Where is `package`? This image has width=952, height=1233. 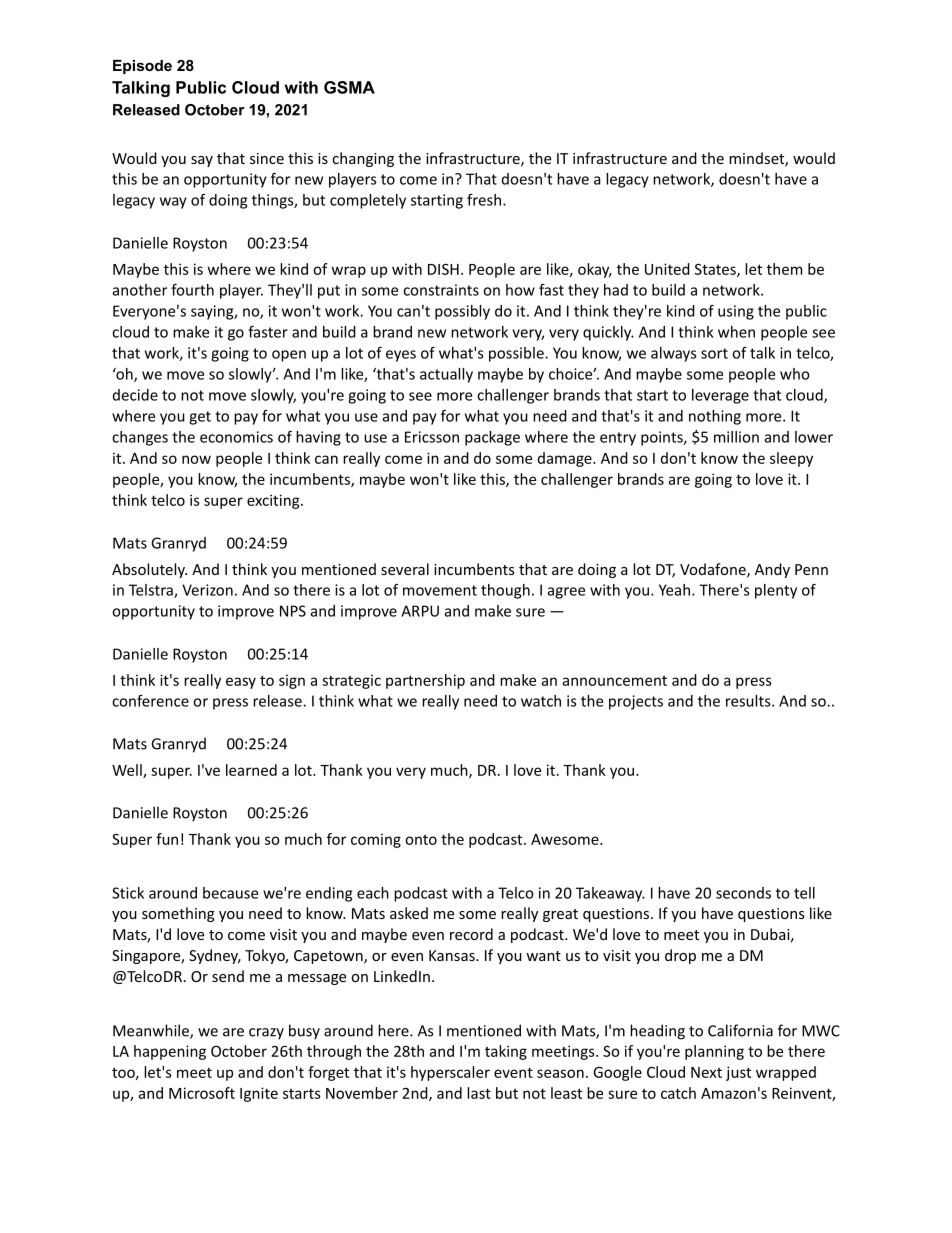 package is located at coordinates (492, 438).
